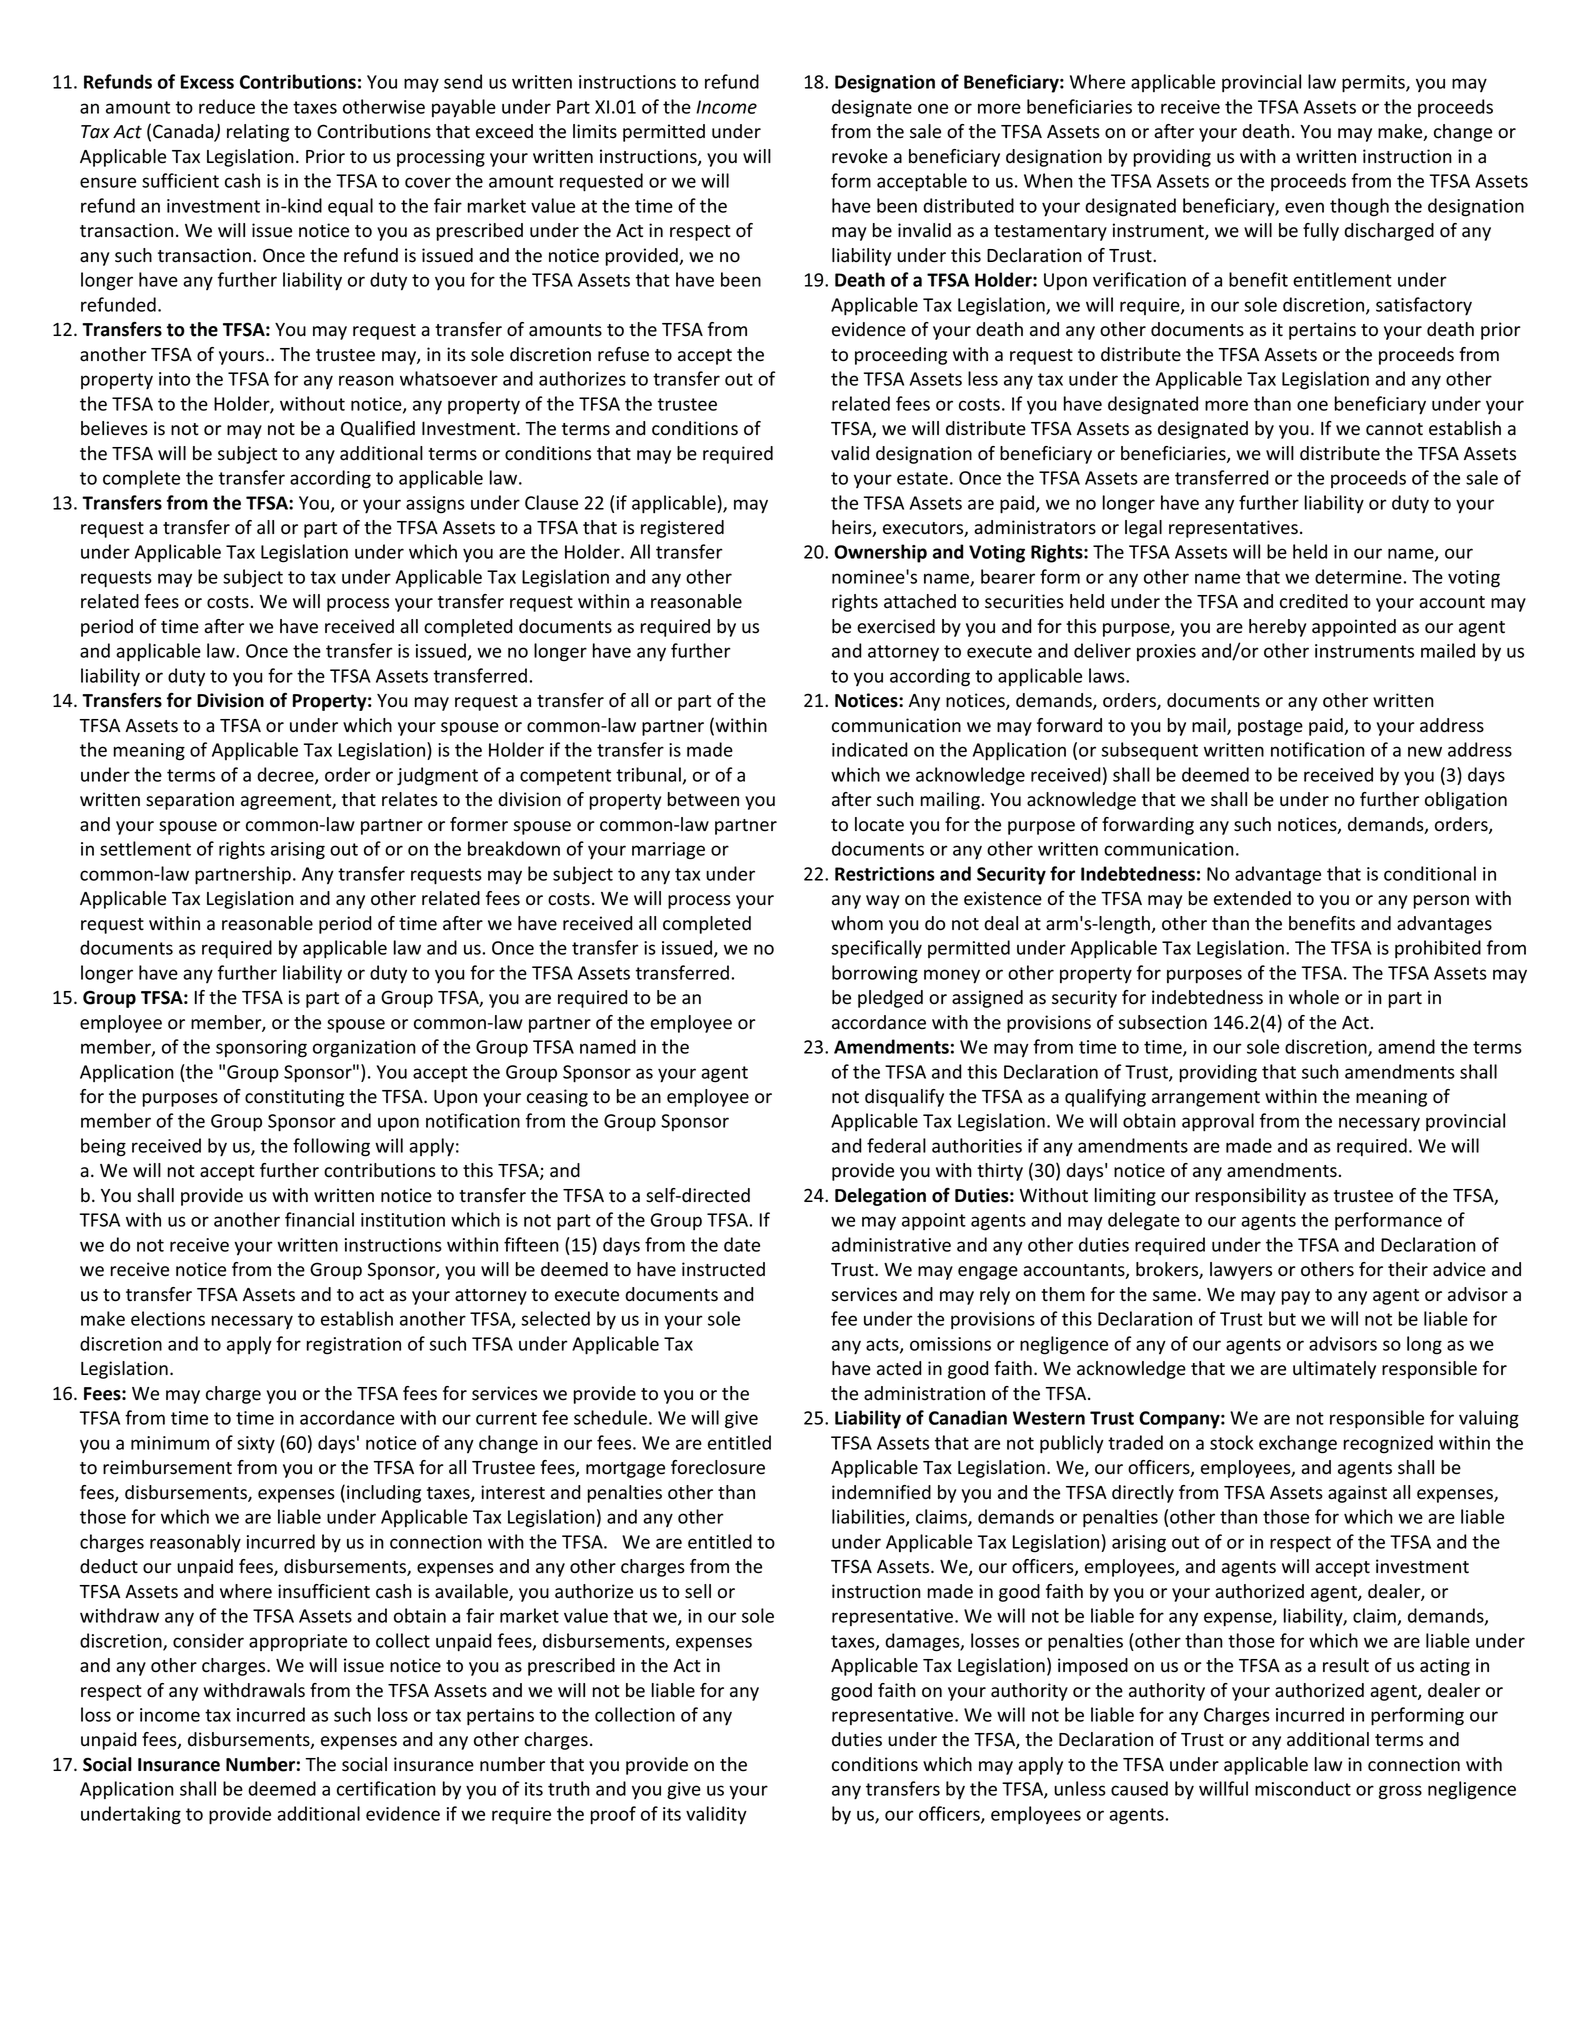 This screenshot has width=1577, height=2041. Describe the element at coordinates (353, 1346) in the screenshot. I see `registration` at that location.
